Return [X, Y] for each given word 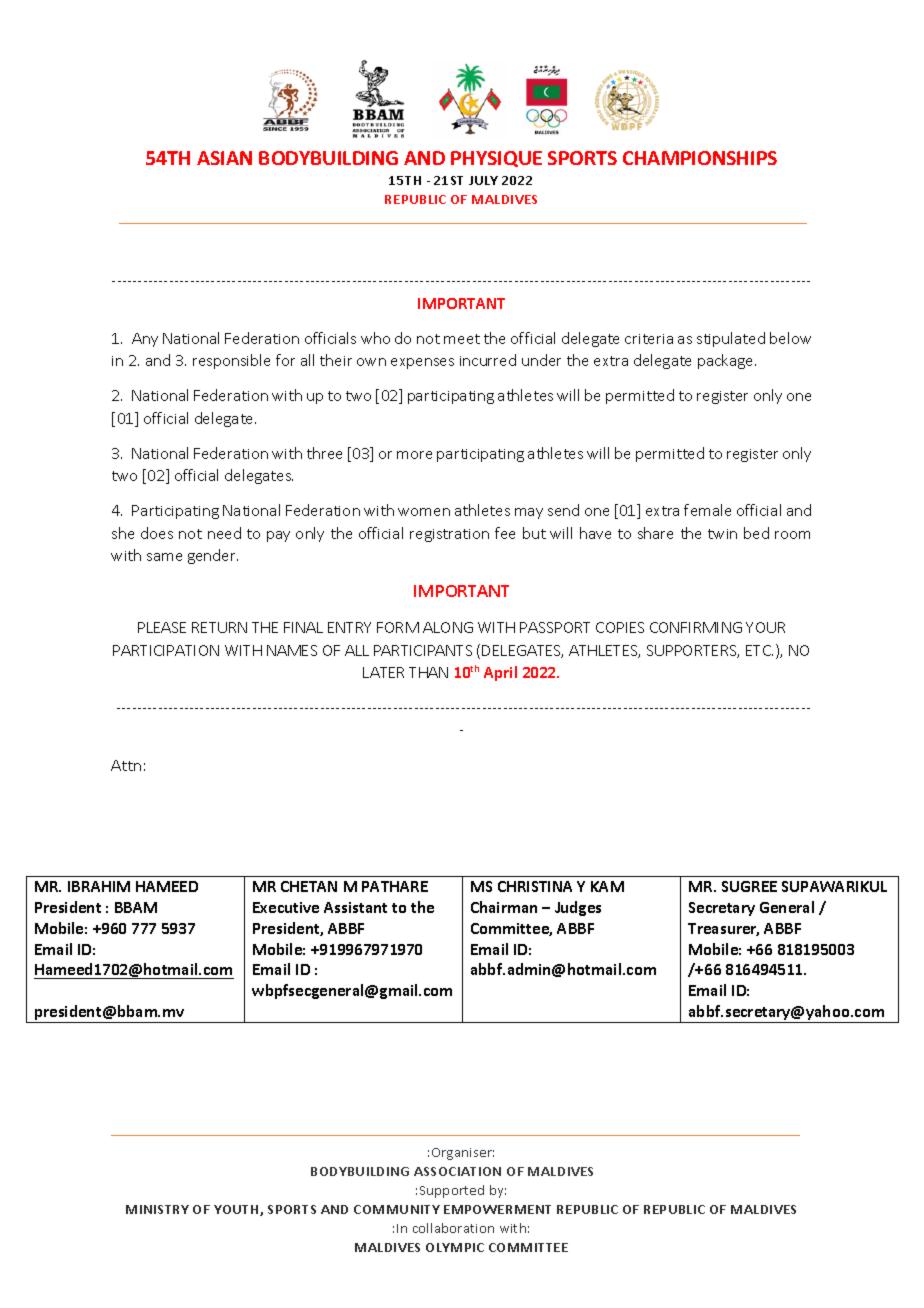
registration [449, 535]
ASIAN [224, 158]
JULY [483, 180]
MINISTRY [157, 1209]
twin [722, 534]
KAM [607, 886]
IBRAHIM [99, 886]
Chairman [504, 907]
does [157, 533]
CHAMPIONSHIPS [700, 158]
